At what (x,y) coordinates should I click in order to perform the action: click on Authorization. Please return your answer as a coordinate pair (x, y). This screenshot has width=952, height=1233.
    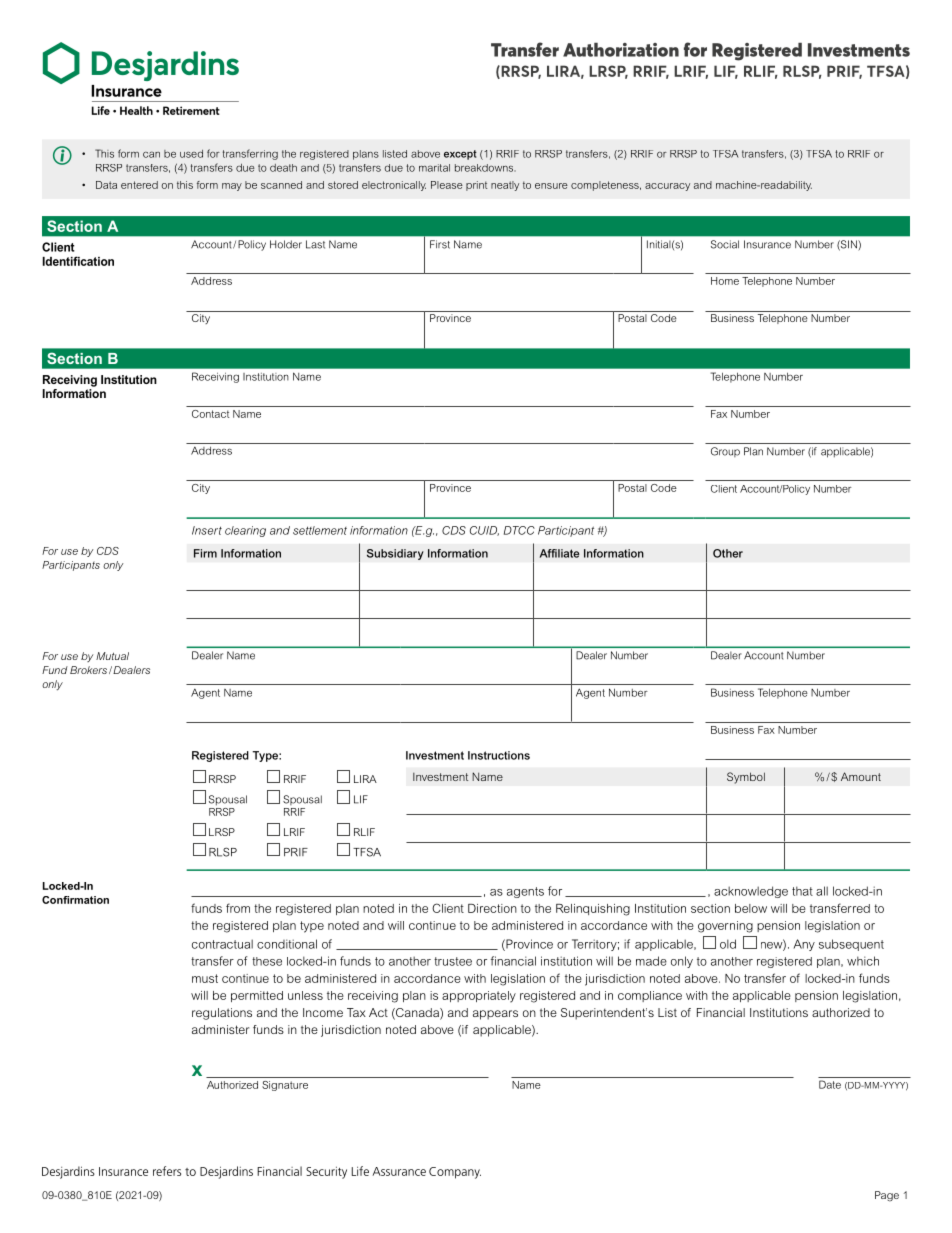
    Looking at the image, I should click on (621, 50).
